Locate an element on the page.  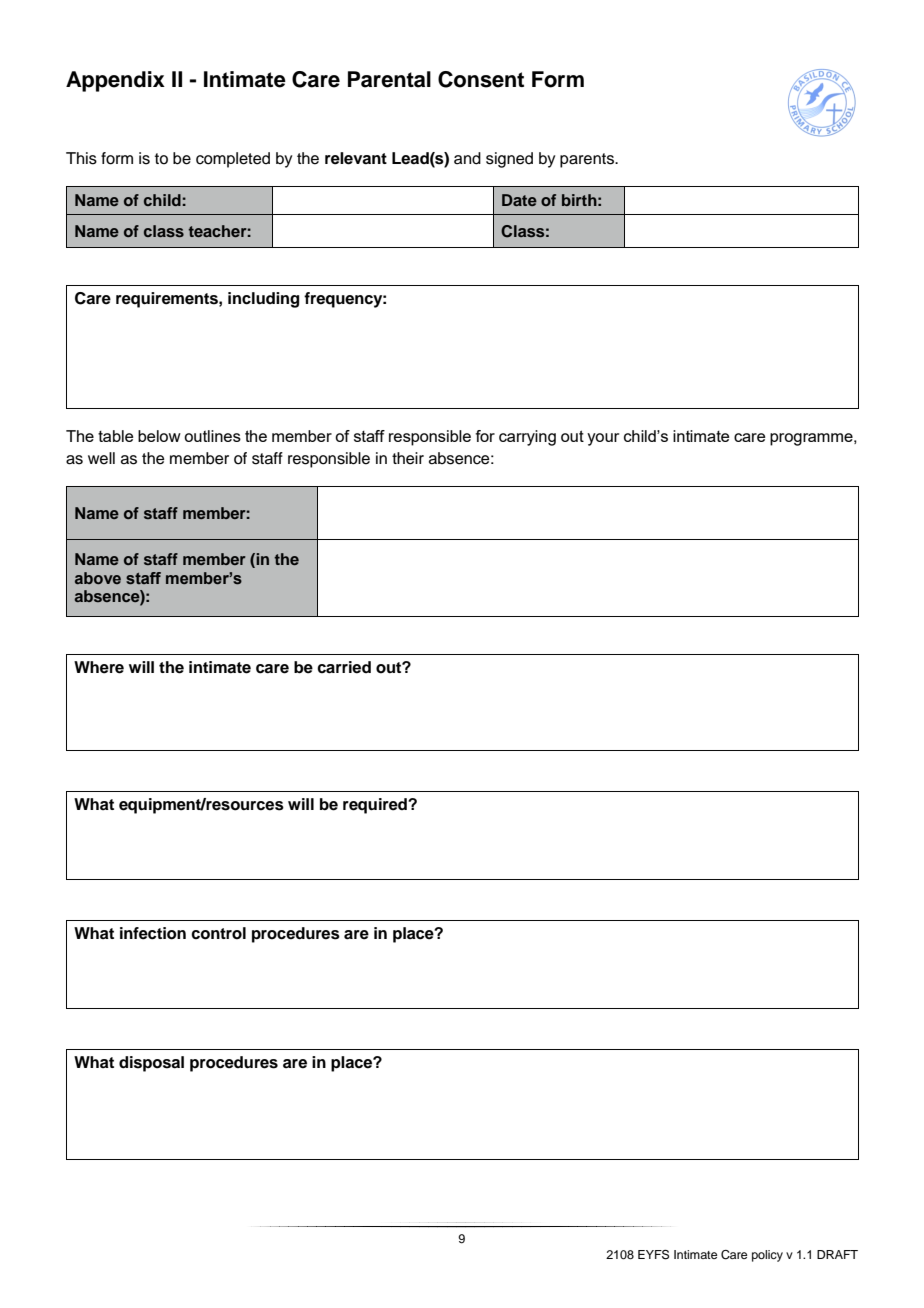
infection is located at coordinates (153, 933).
